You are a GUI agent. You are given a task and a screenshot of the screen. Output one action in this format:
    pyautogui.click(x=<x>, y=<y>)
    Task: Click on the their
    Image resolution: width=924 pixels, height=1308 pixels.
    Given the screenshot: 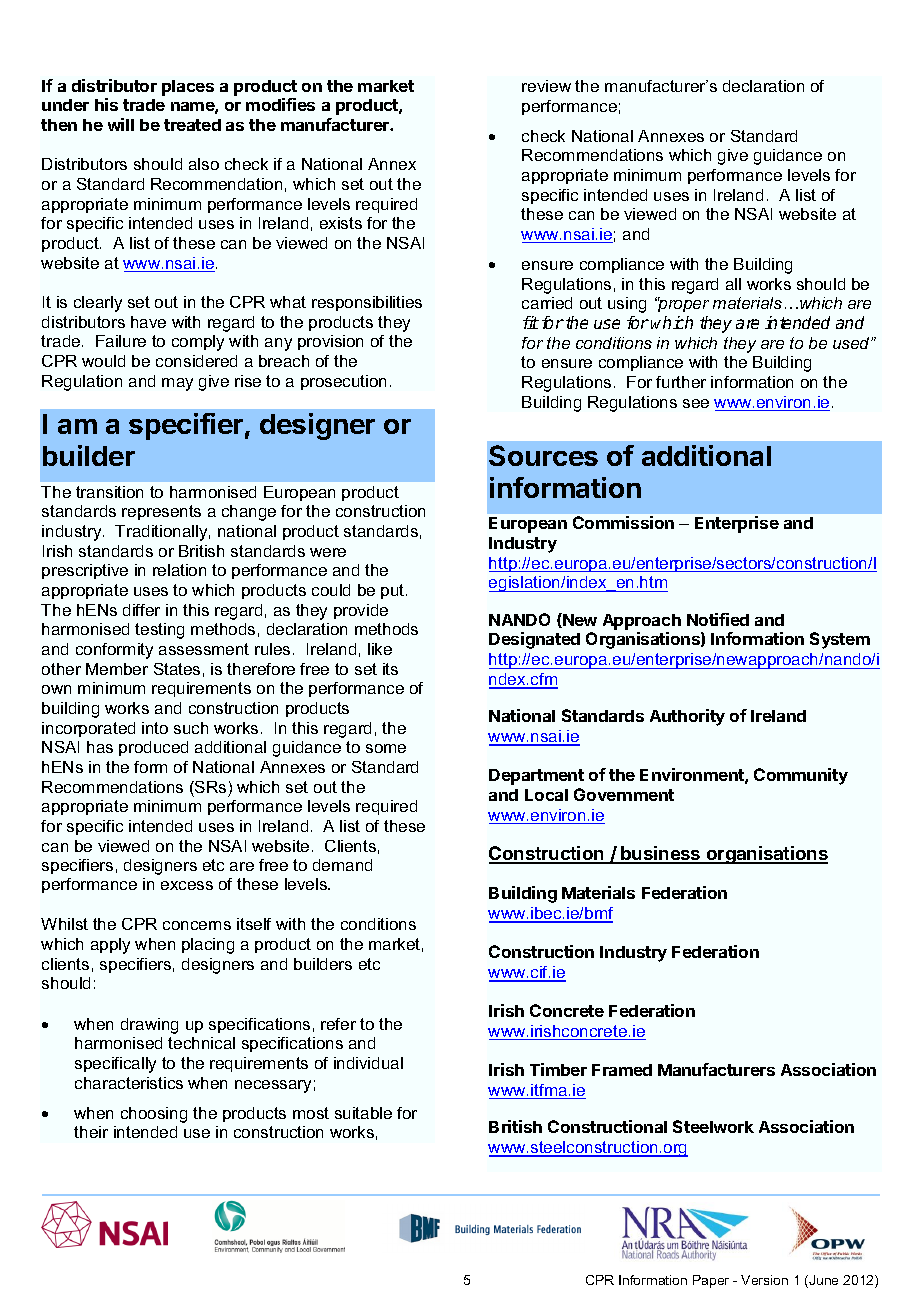 What is the action you would take?
    pyautogui.click(x=91, y=1132)
